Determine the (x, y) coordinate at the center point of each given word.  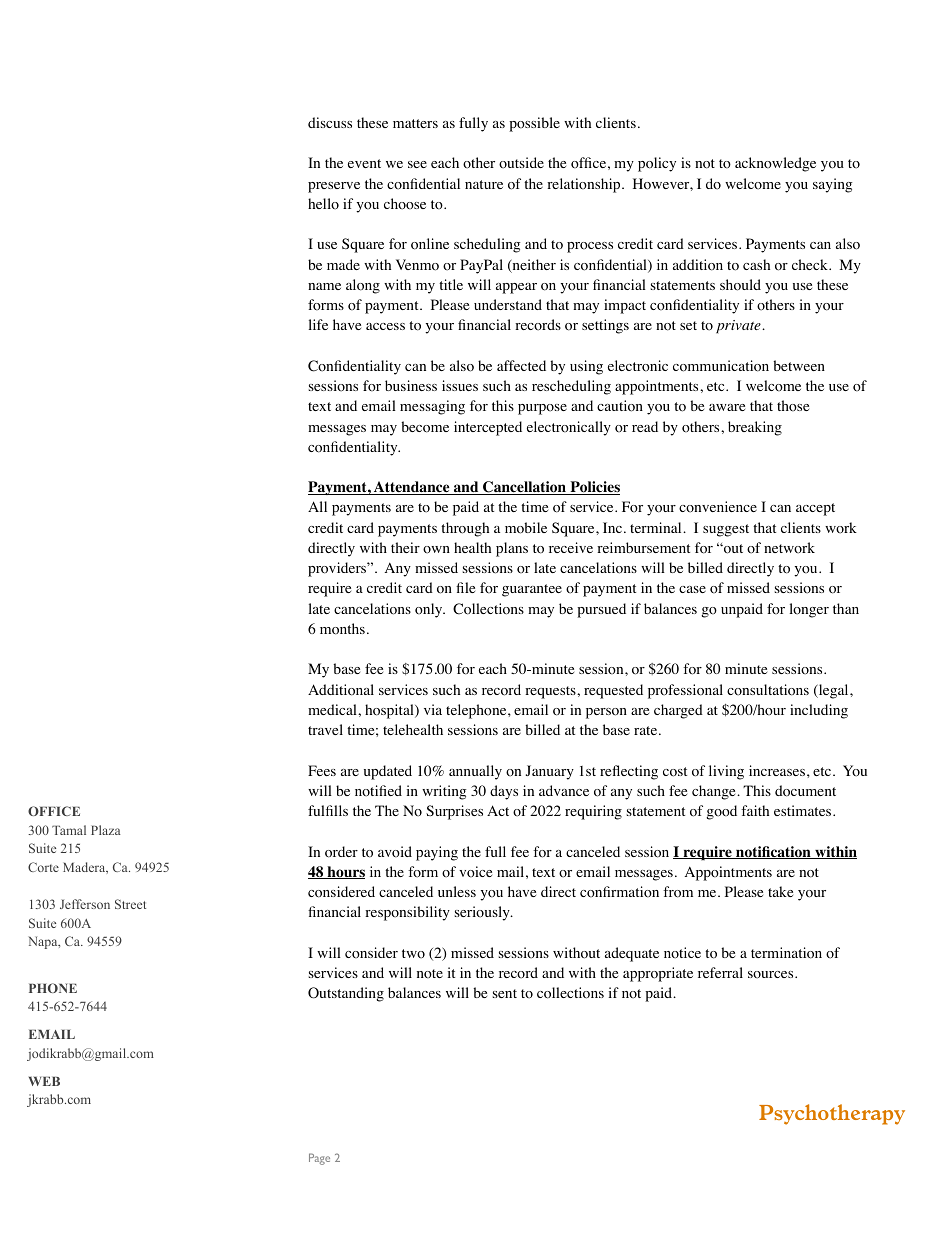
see (417, 164)
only (430, 610)
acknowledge (775, 164)
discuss (330, 122)
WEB (44, 1081)
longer (809, 610)
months (342, 629)
